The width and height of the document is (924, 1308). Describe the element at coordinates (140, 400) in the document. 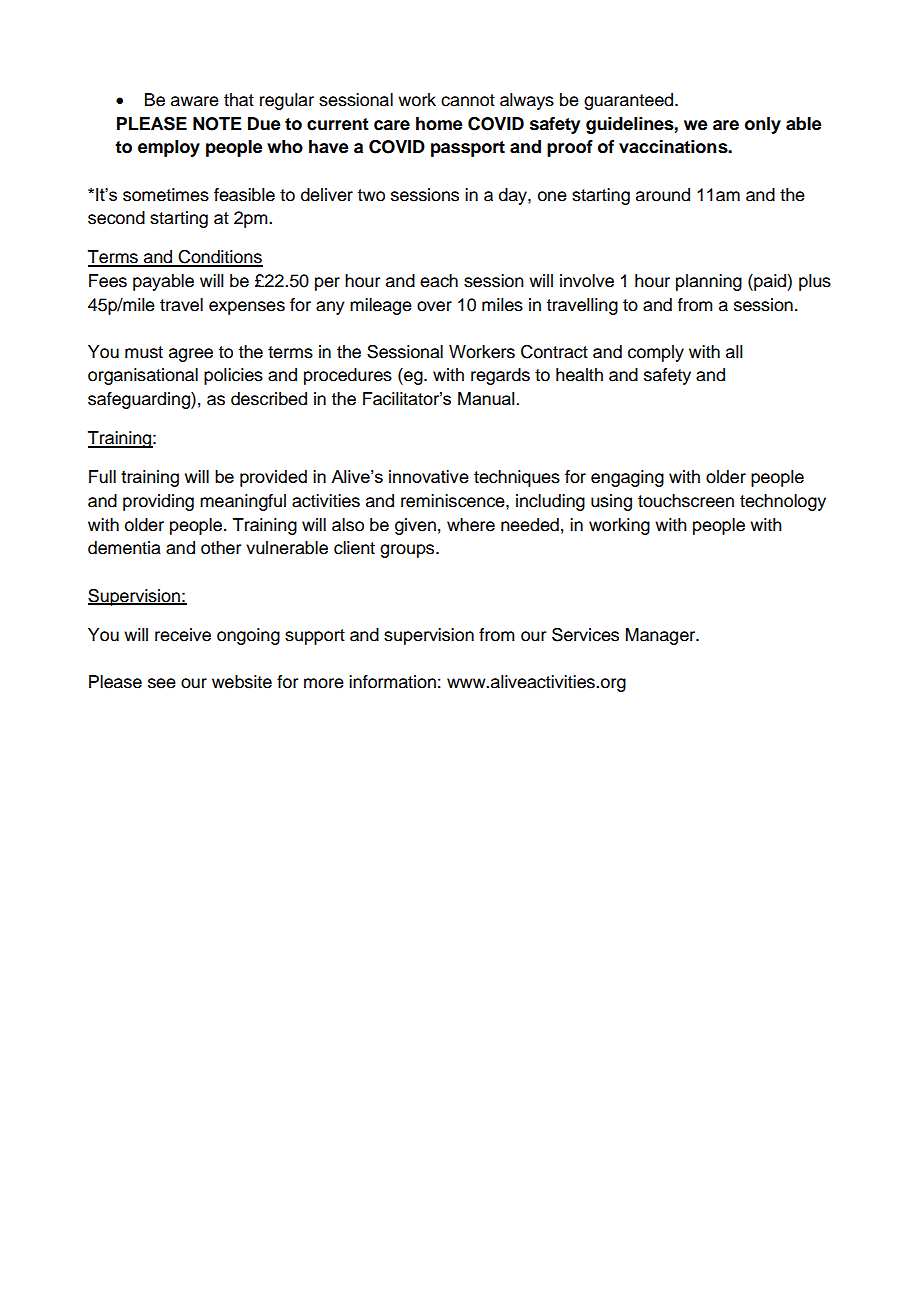

I see `safeguarding` at that location.
